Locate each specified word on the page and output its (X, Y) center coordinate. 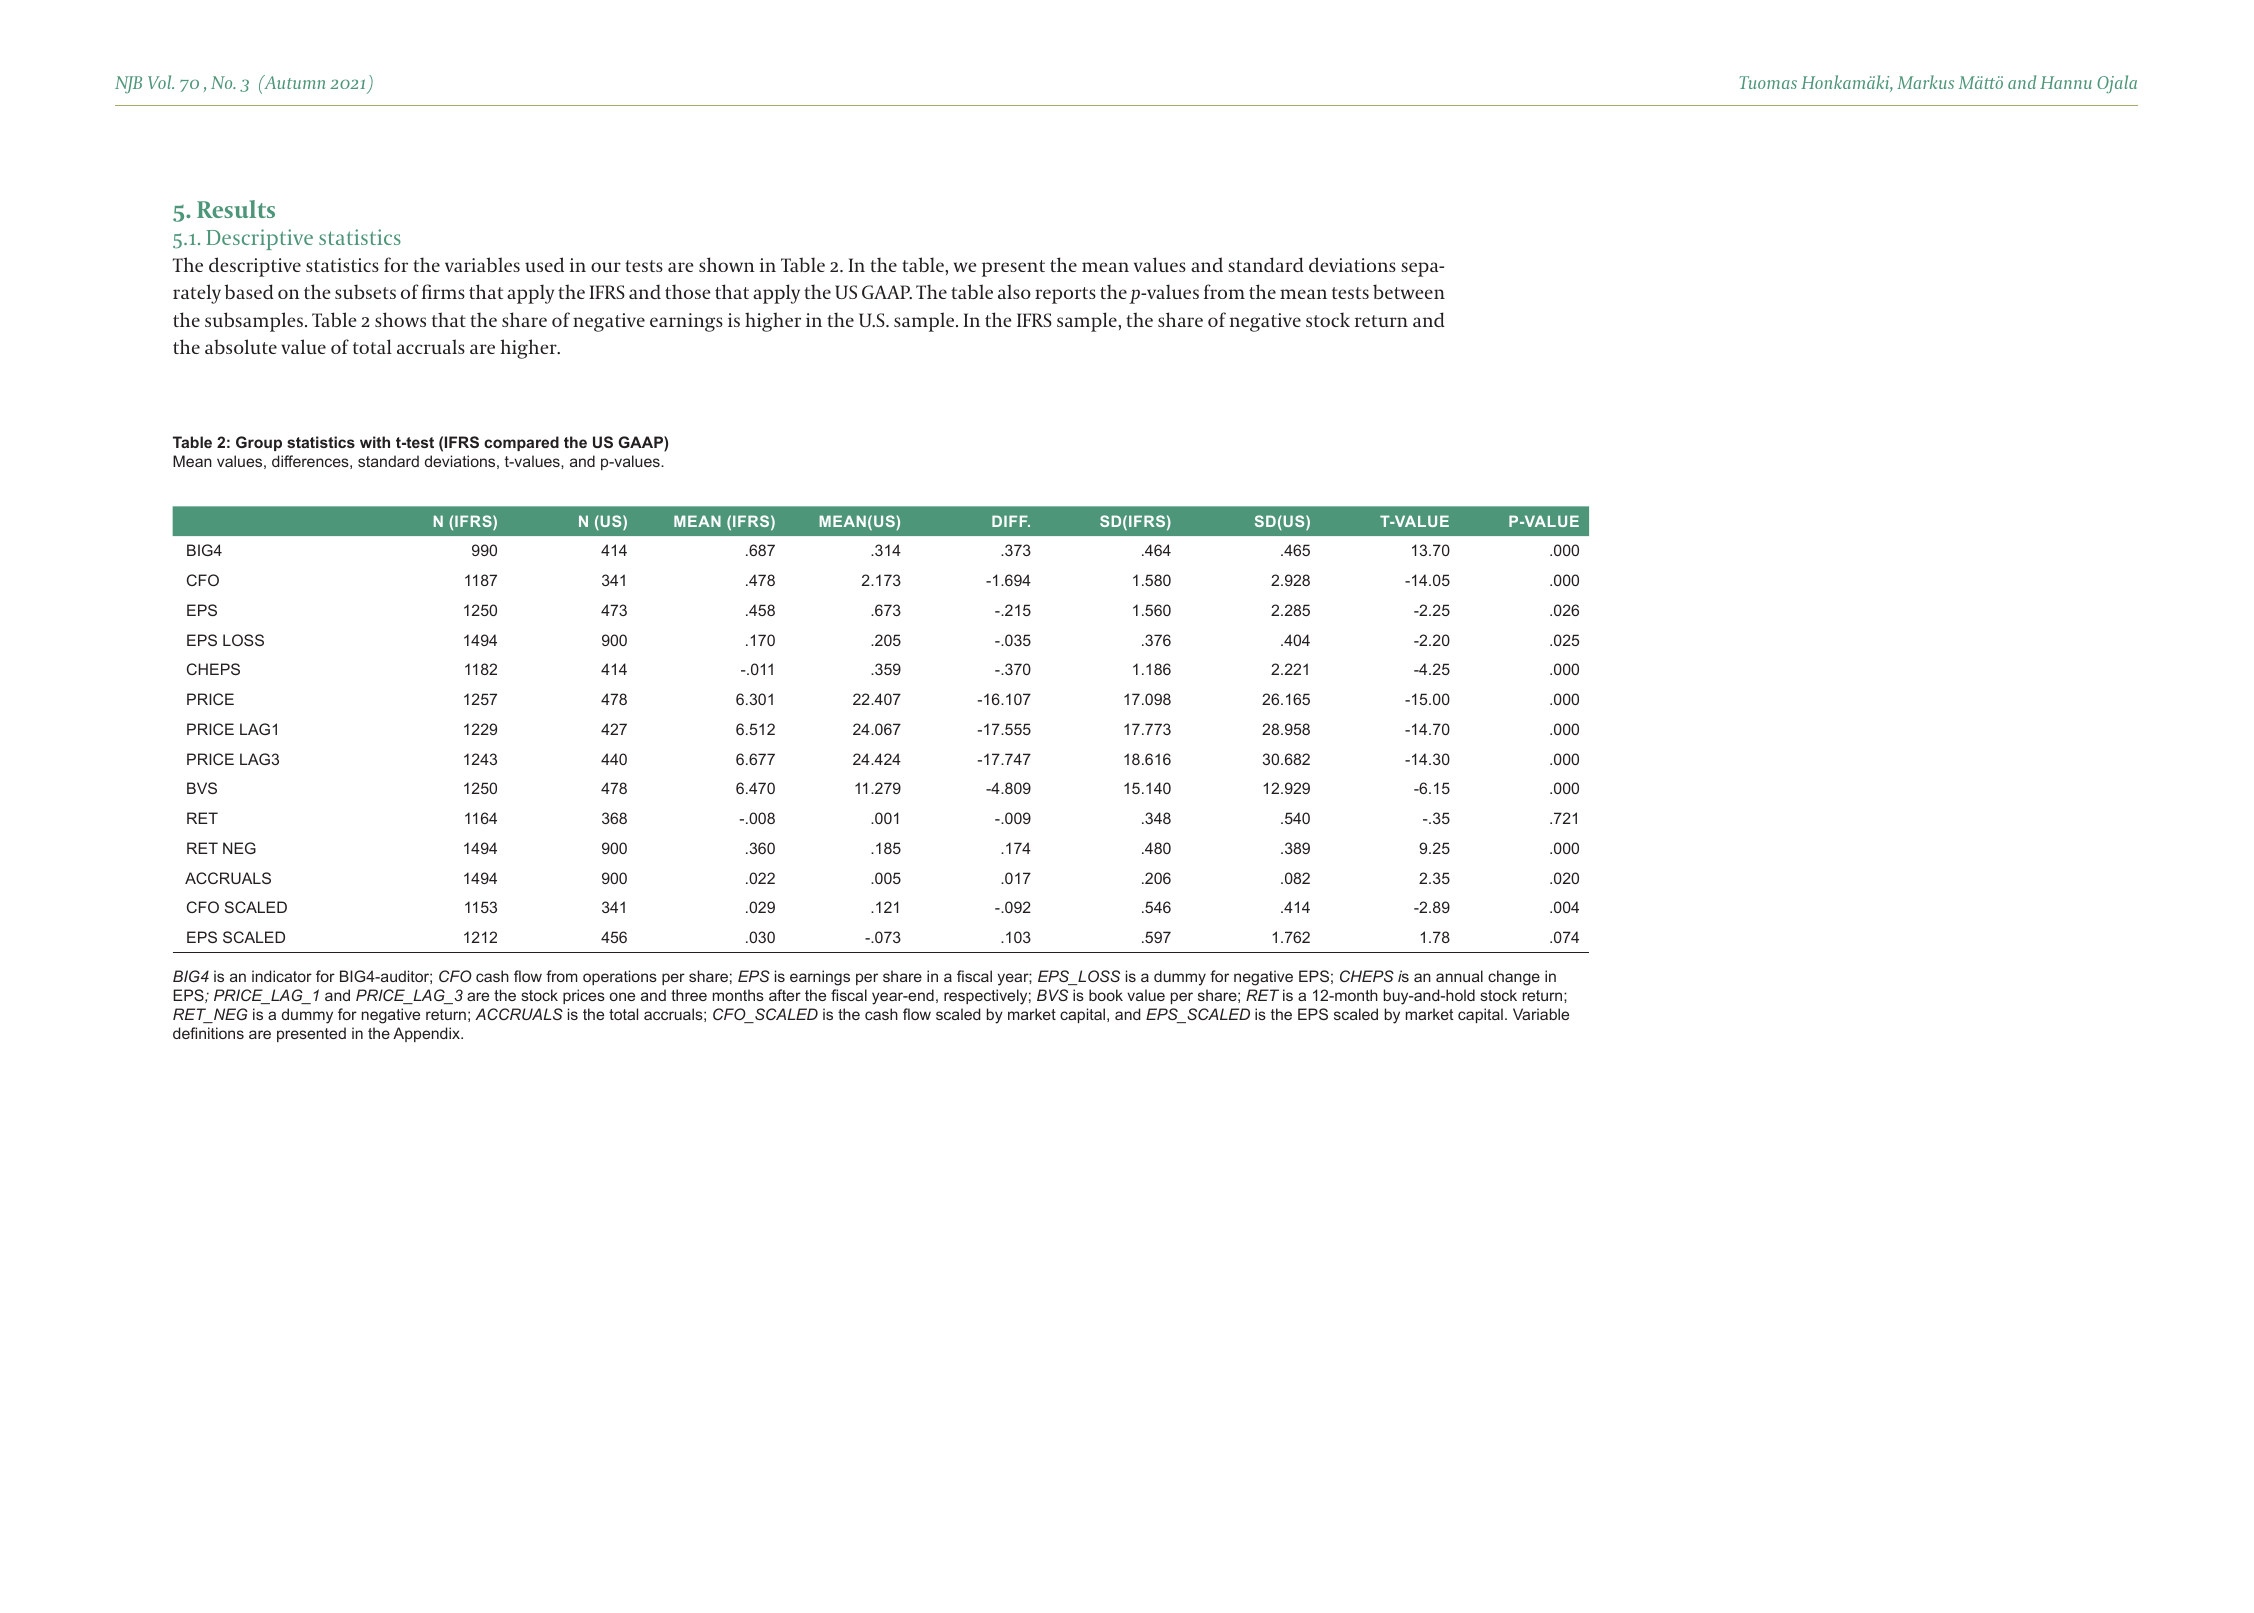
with (375, 442)
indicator (282, 976)
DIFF (1011, 521)
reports (1065, 295)
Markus (1925, 82)
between (1409, 291)
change (1514, 978)
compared (521, 443)
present (1013, 268)
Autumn (293, 82)
